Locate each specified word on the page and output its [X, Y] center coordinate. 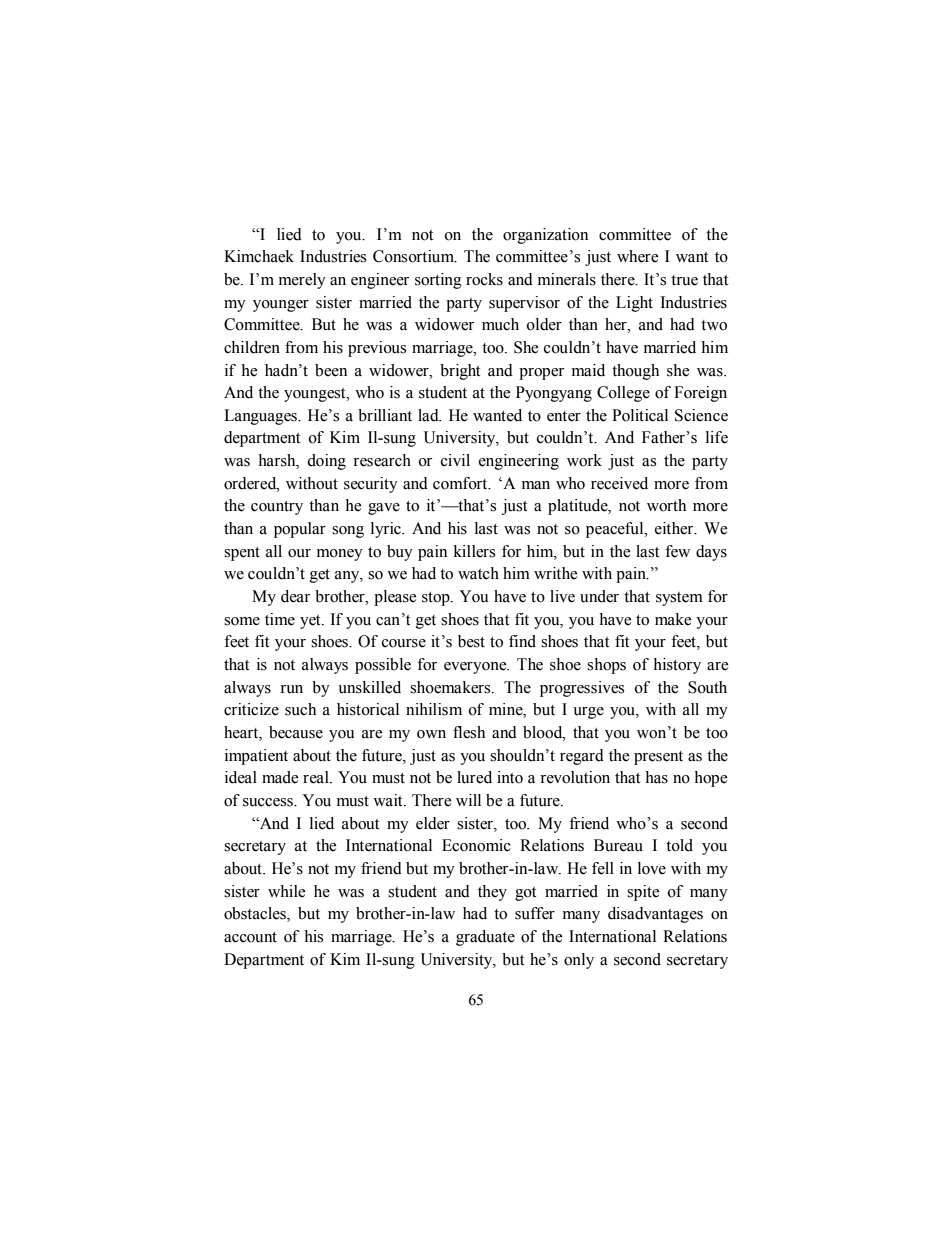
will [468, 800]
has [656, 777]
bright [460, 372]
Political [640, 415]
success [269, 802]
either [675, 528]
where [638, 256]
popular [300, 530]
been [331, 370]
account [250, 937]
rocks [484, 279]
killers [474, 551]
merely [302, 281]
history [677, 666]
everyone [476, 668]
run [291, 689]
